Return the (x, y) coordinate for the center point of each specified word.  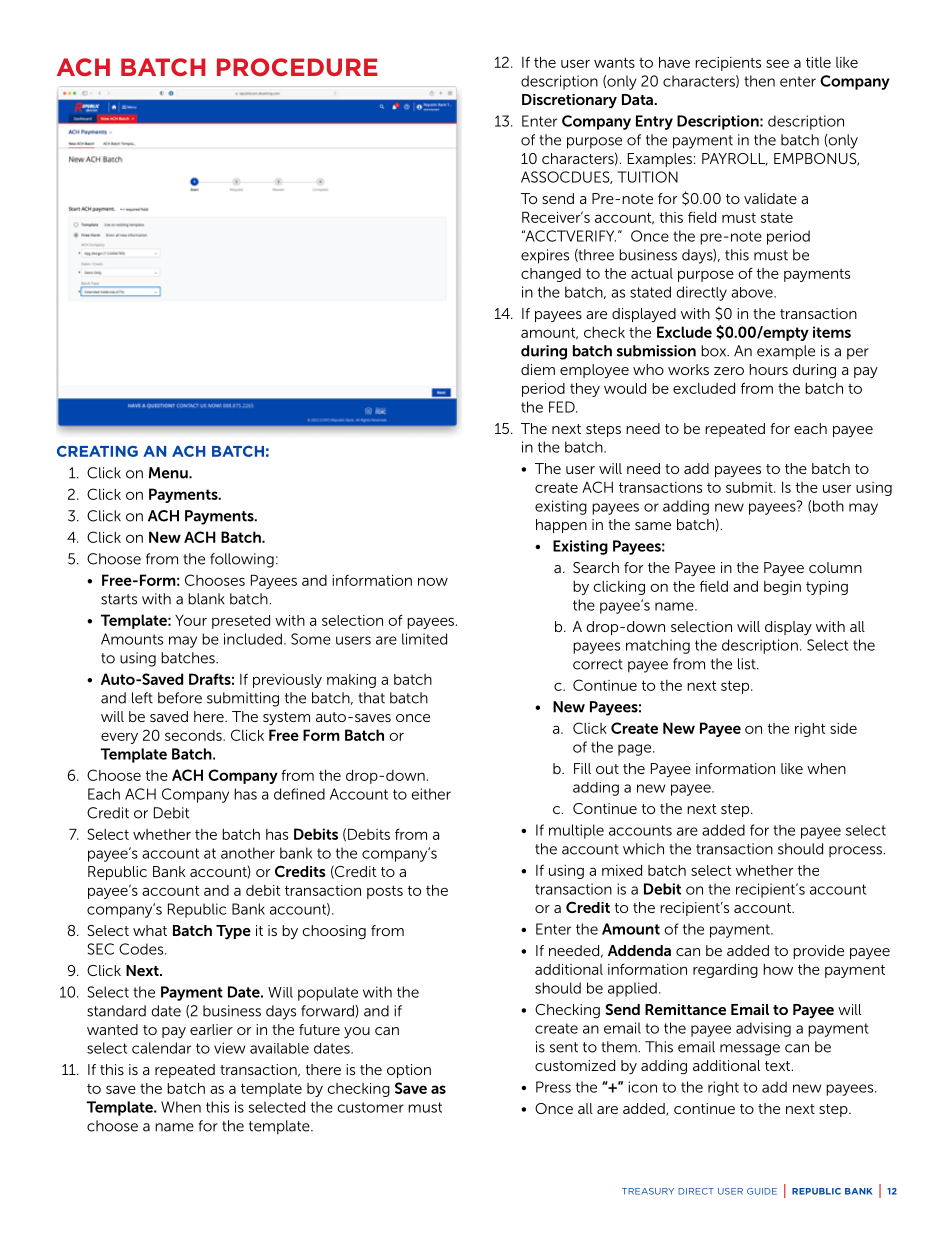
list (748, 664)
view (229, 1048)
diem (538, 369)
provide (818, 952)
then (759, 81)
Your (191, 620)
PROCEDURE (297, 67)
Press (553, 1087)
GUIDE (762, 1191)
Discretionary (569, 101)
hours (768, 369)
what (150, 930)
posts (385, 892)
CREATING (97, 451)
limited (424, 639)
